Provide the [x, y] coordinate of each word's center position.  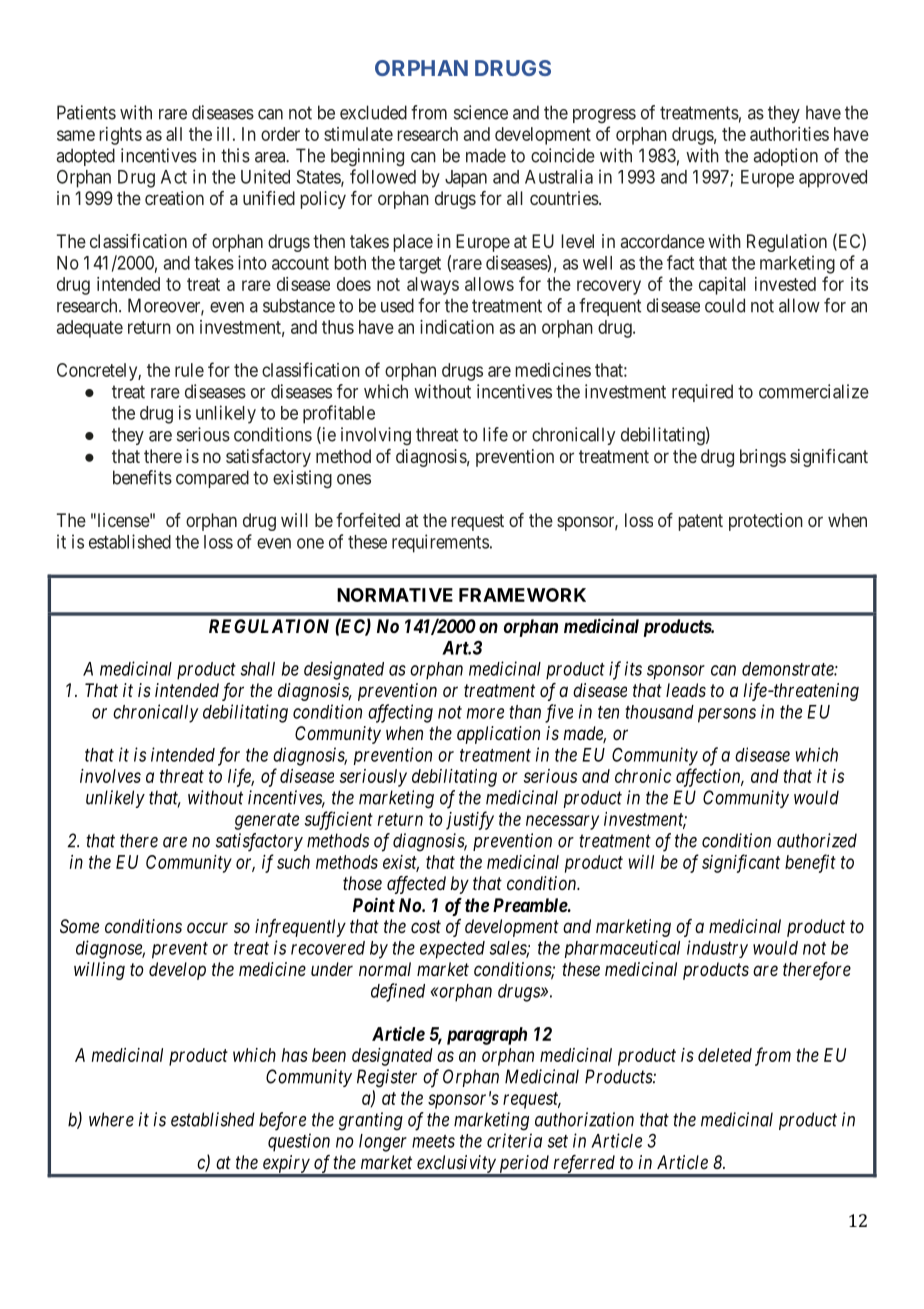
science [481, 112]
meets [433, 1141]
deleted [725, 1055]
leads [686, 690]
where [111, 1119]
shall [257, 669]
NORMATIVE [395, 595]
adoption [785, 157]
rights [120, 136]
